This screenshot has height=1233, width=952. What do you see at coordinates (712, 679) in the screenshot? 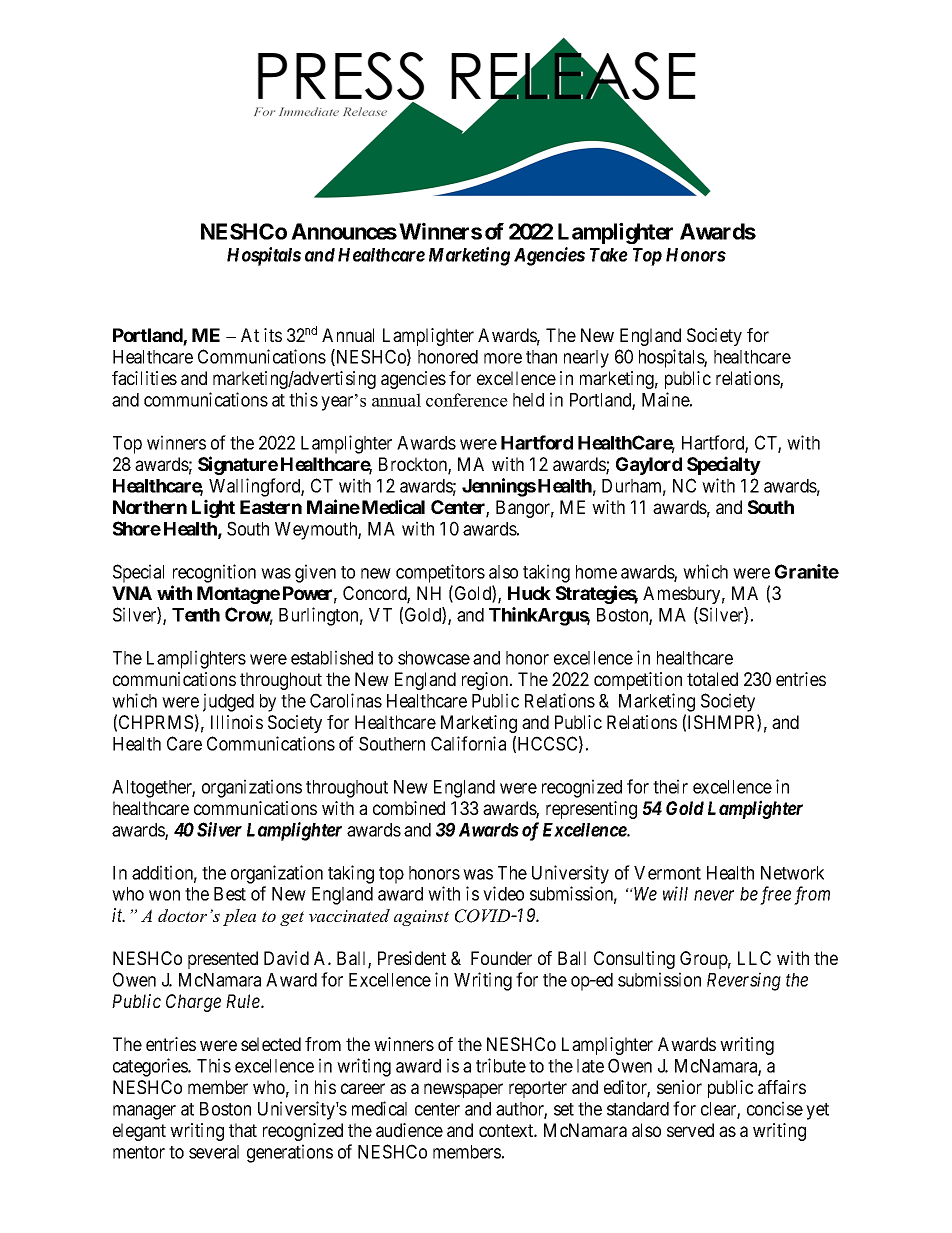
I see `totaled` at bounding box center [712, 679].
